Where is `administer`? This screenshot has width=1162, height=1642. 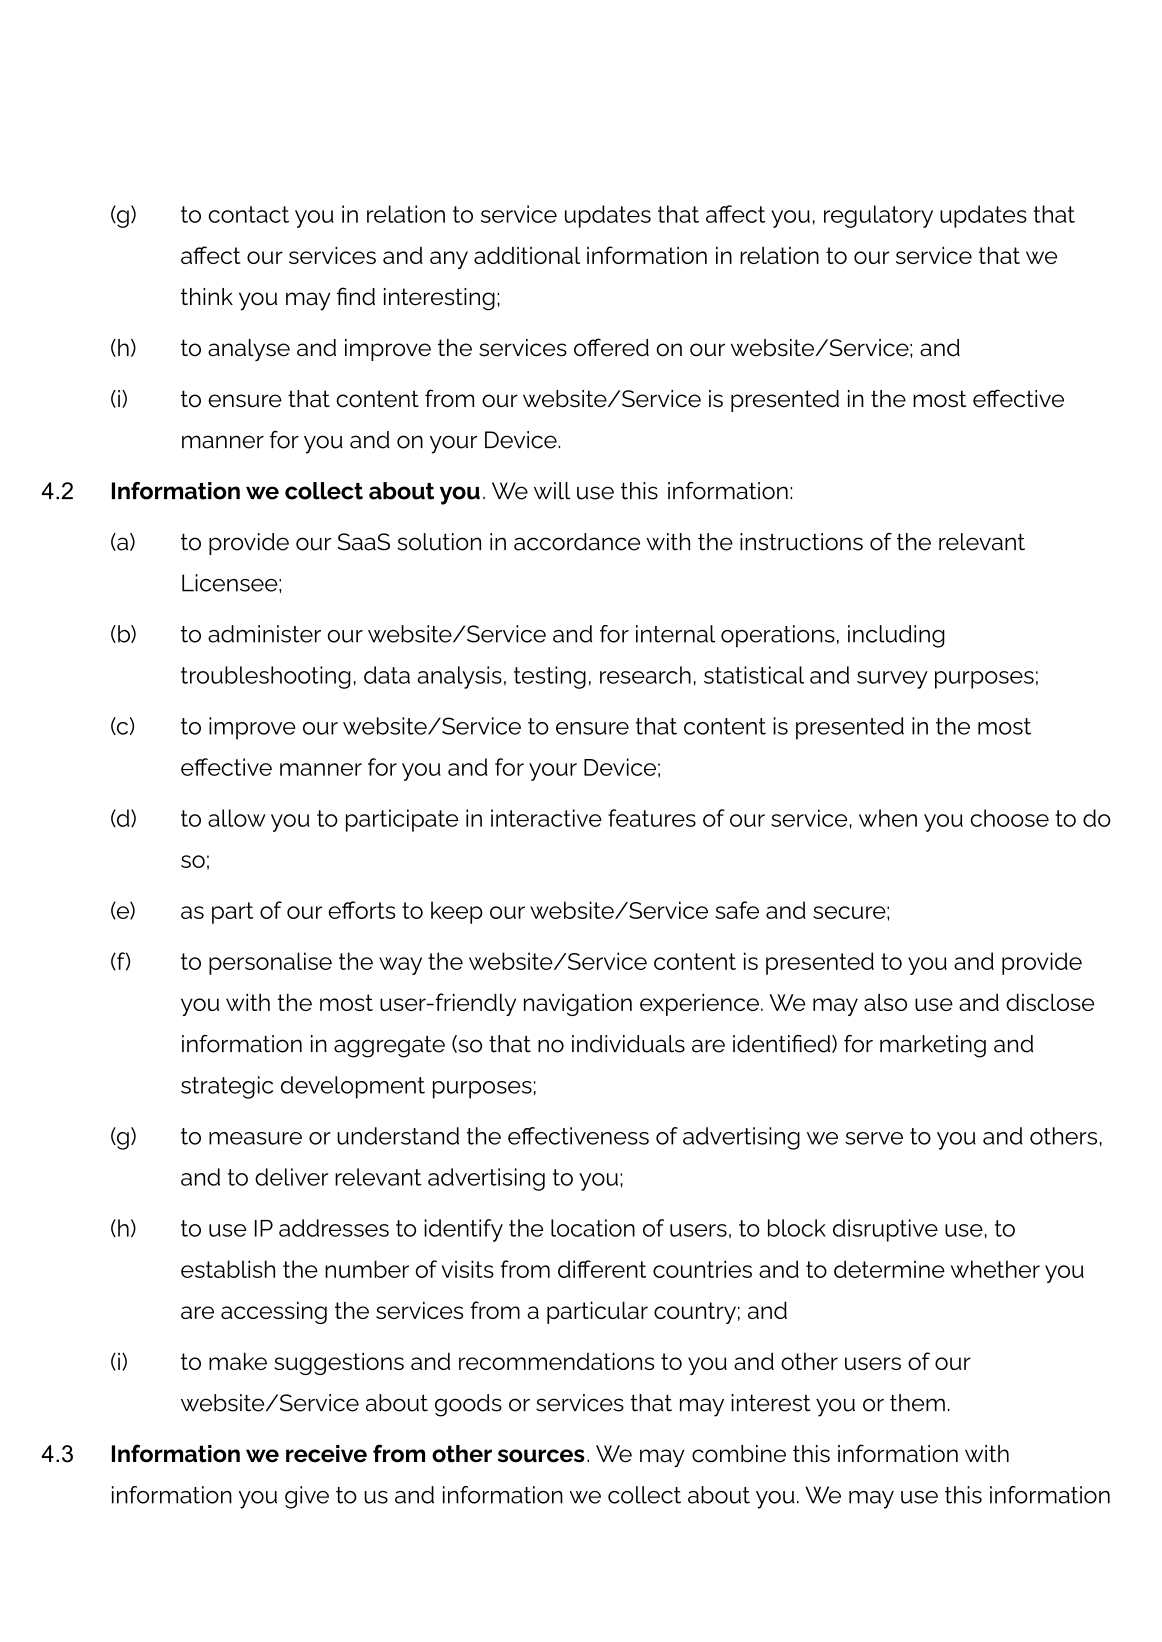 administer is located at coordinates (264, 634).
